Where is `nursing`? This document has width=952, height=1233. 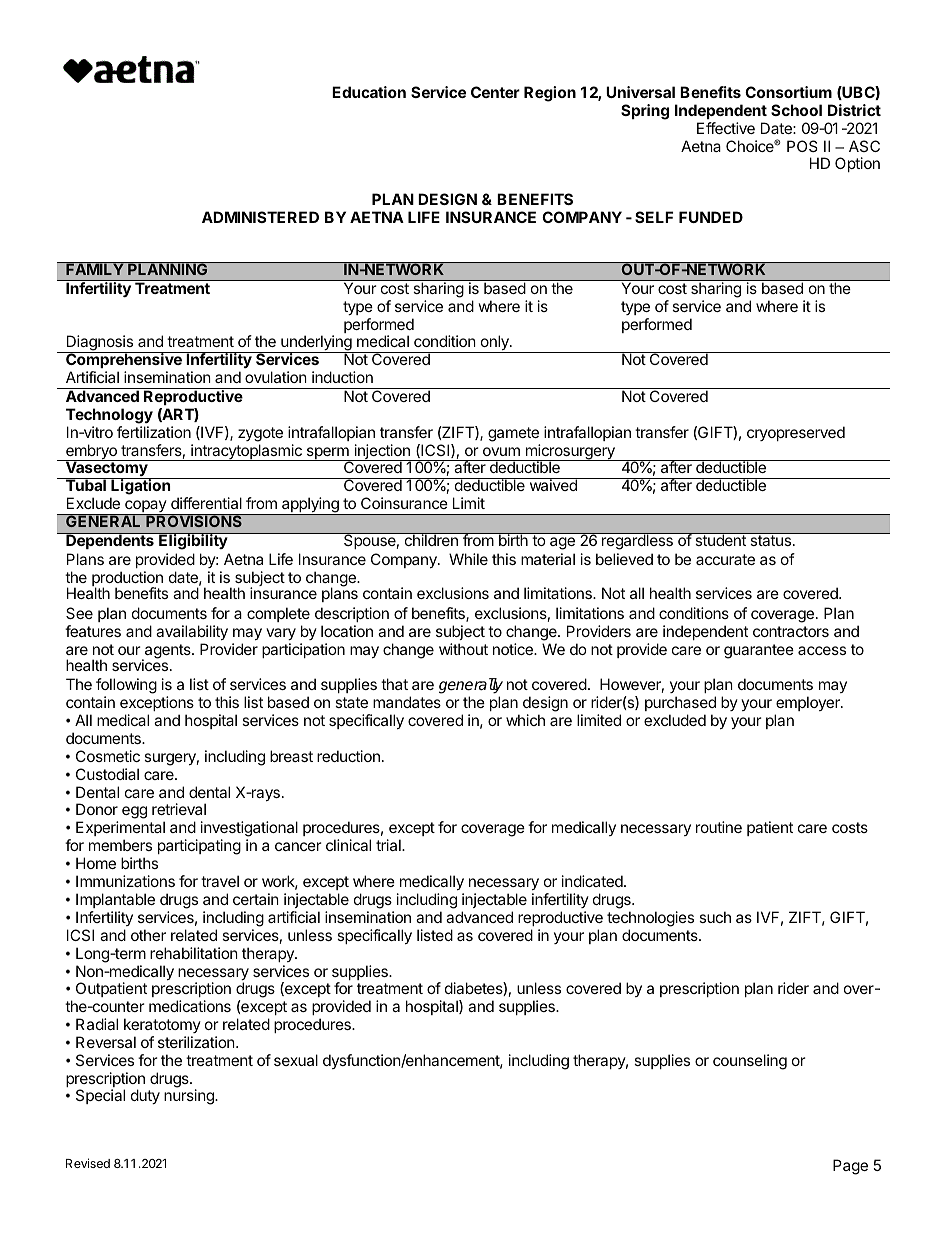 nursing is located at coordinates (190, 1096).
